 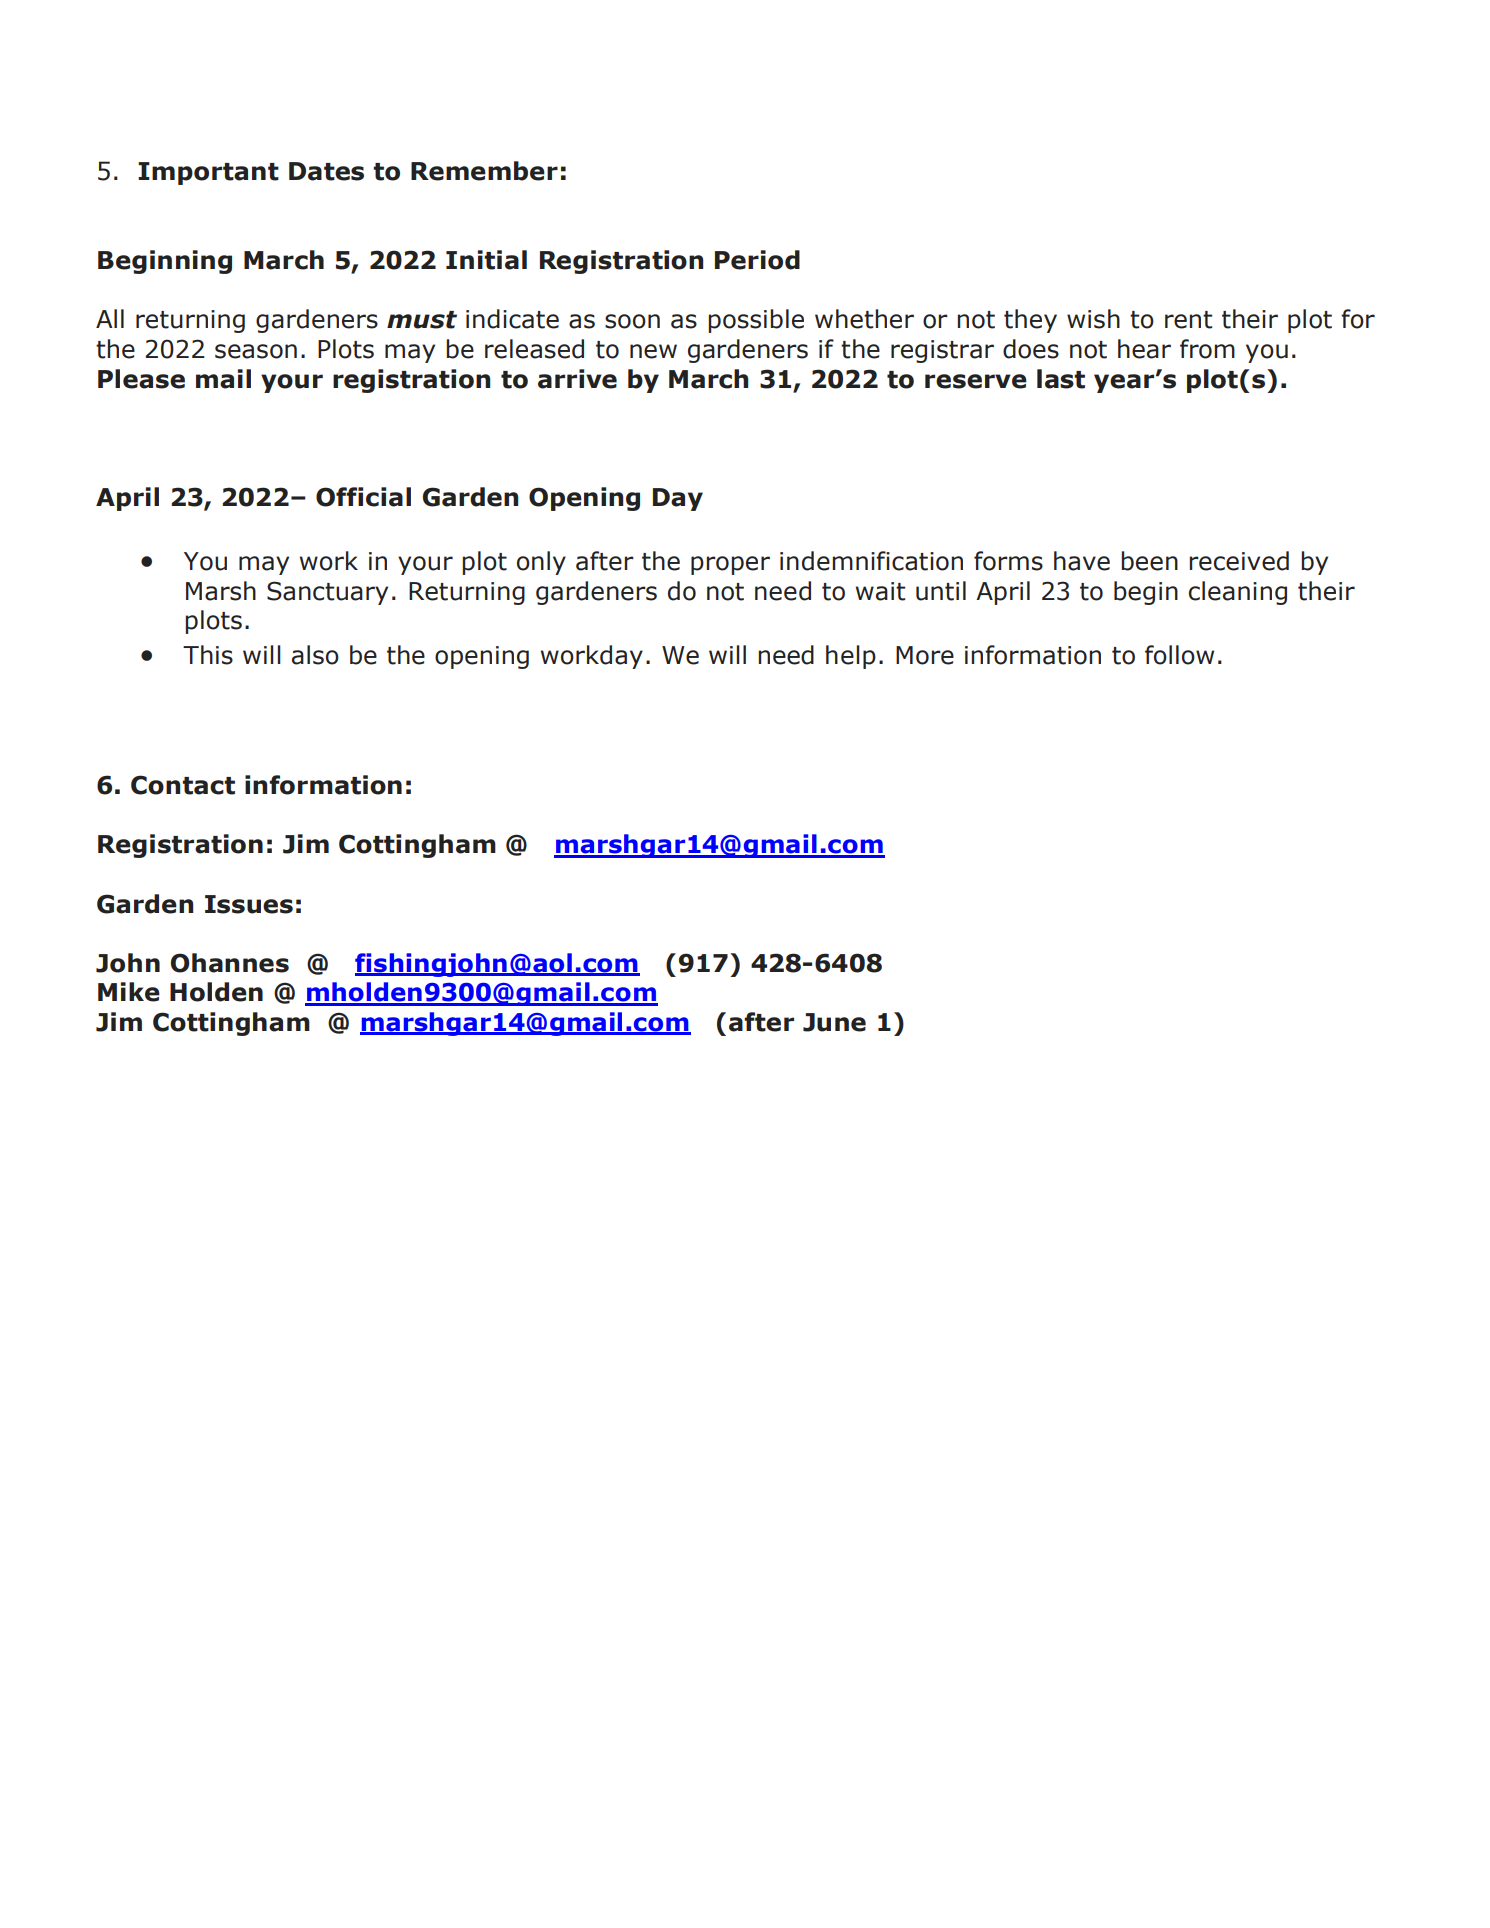 What do you see at coordinates (208, 173) in the page?
I see `Important` at bounding box center [208, 173].
